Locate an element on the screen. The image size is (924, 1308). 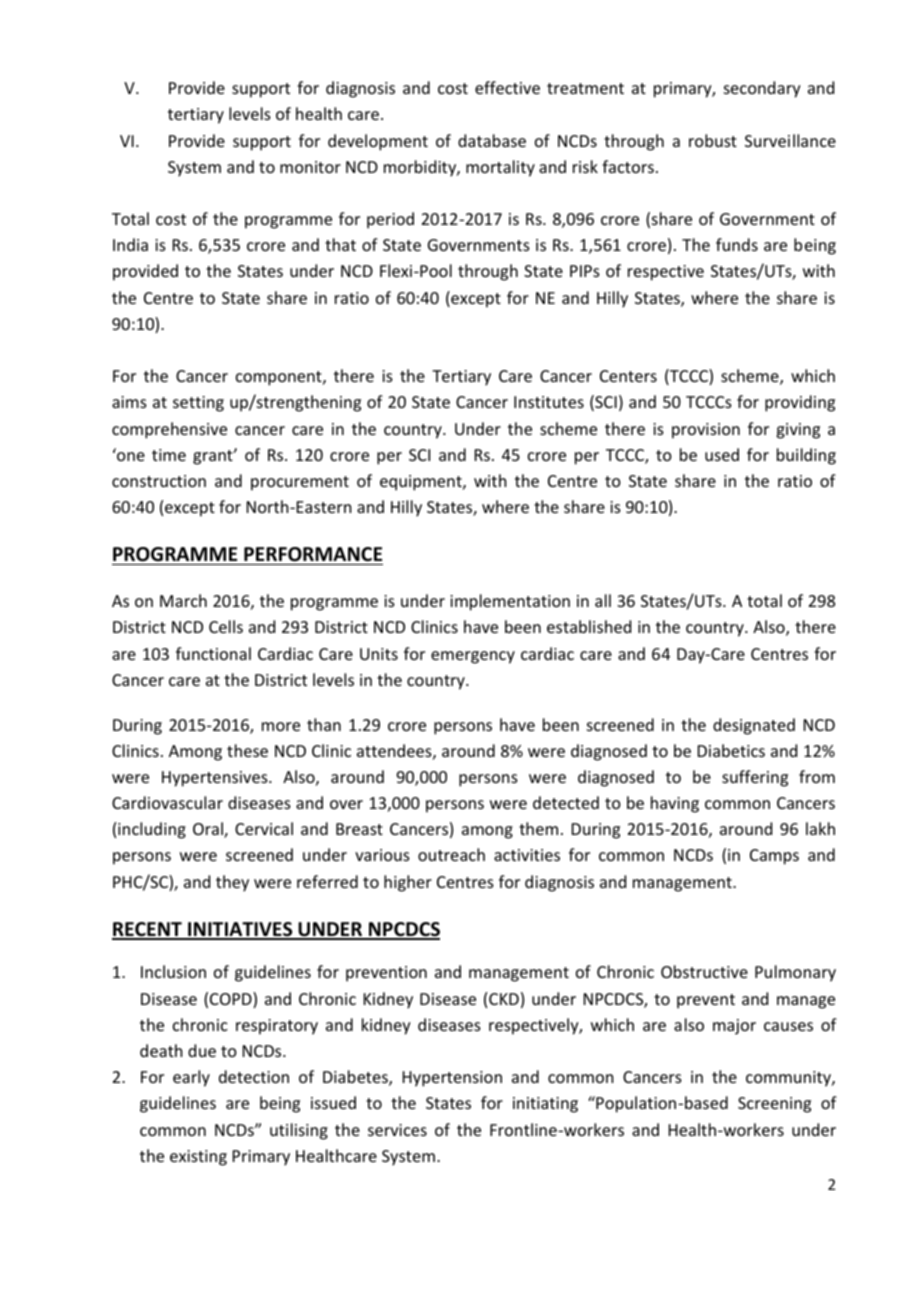
Hypertension is located at coordinates (452, 1079).
